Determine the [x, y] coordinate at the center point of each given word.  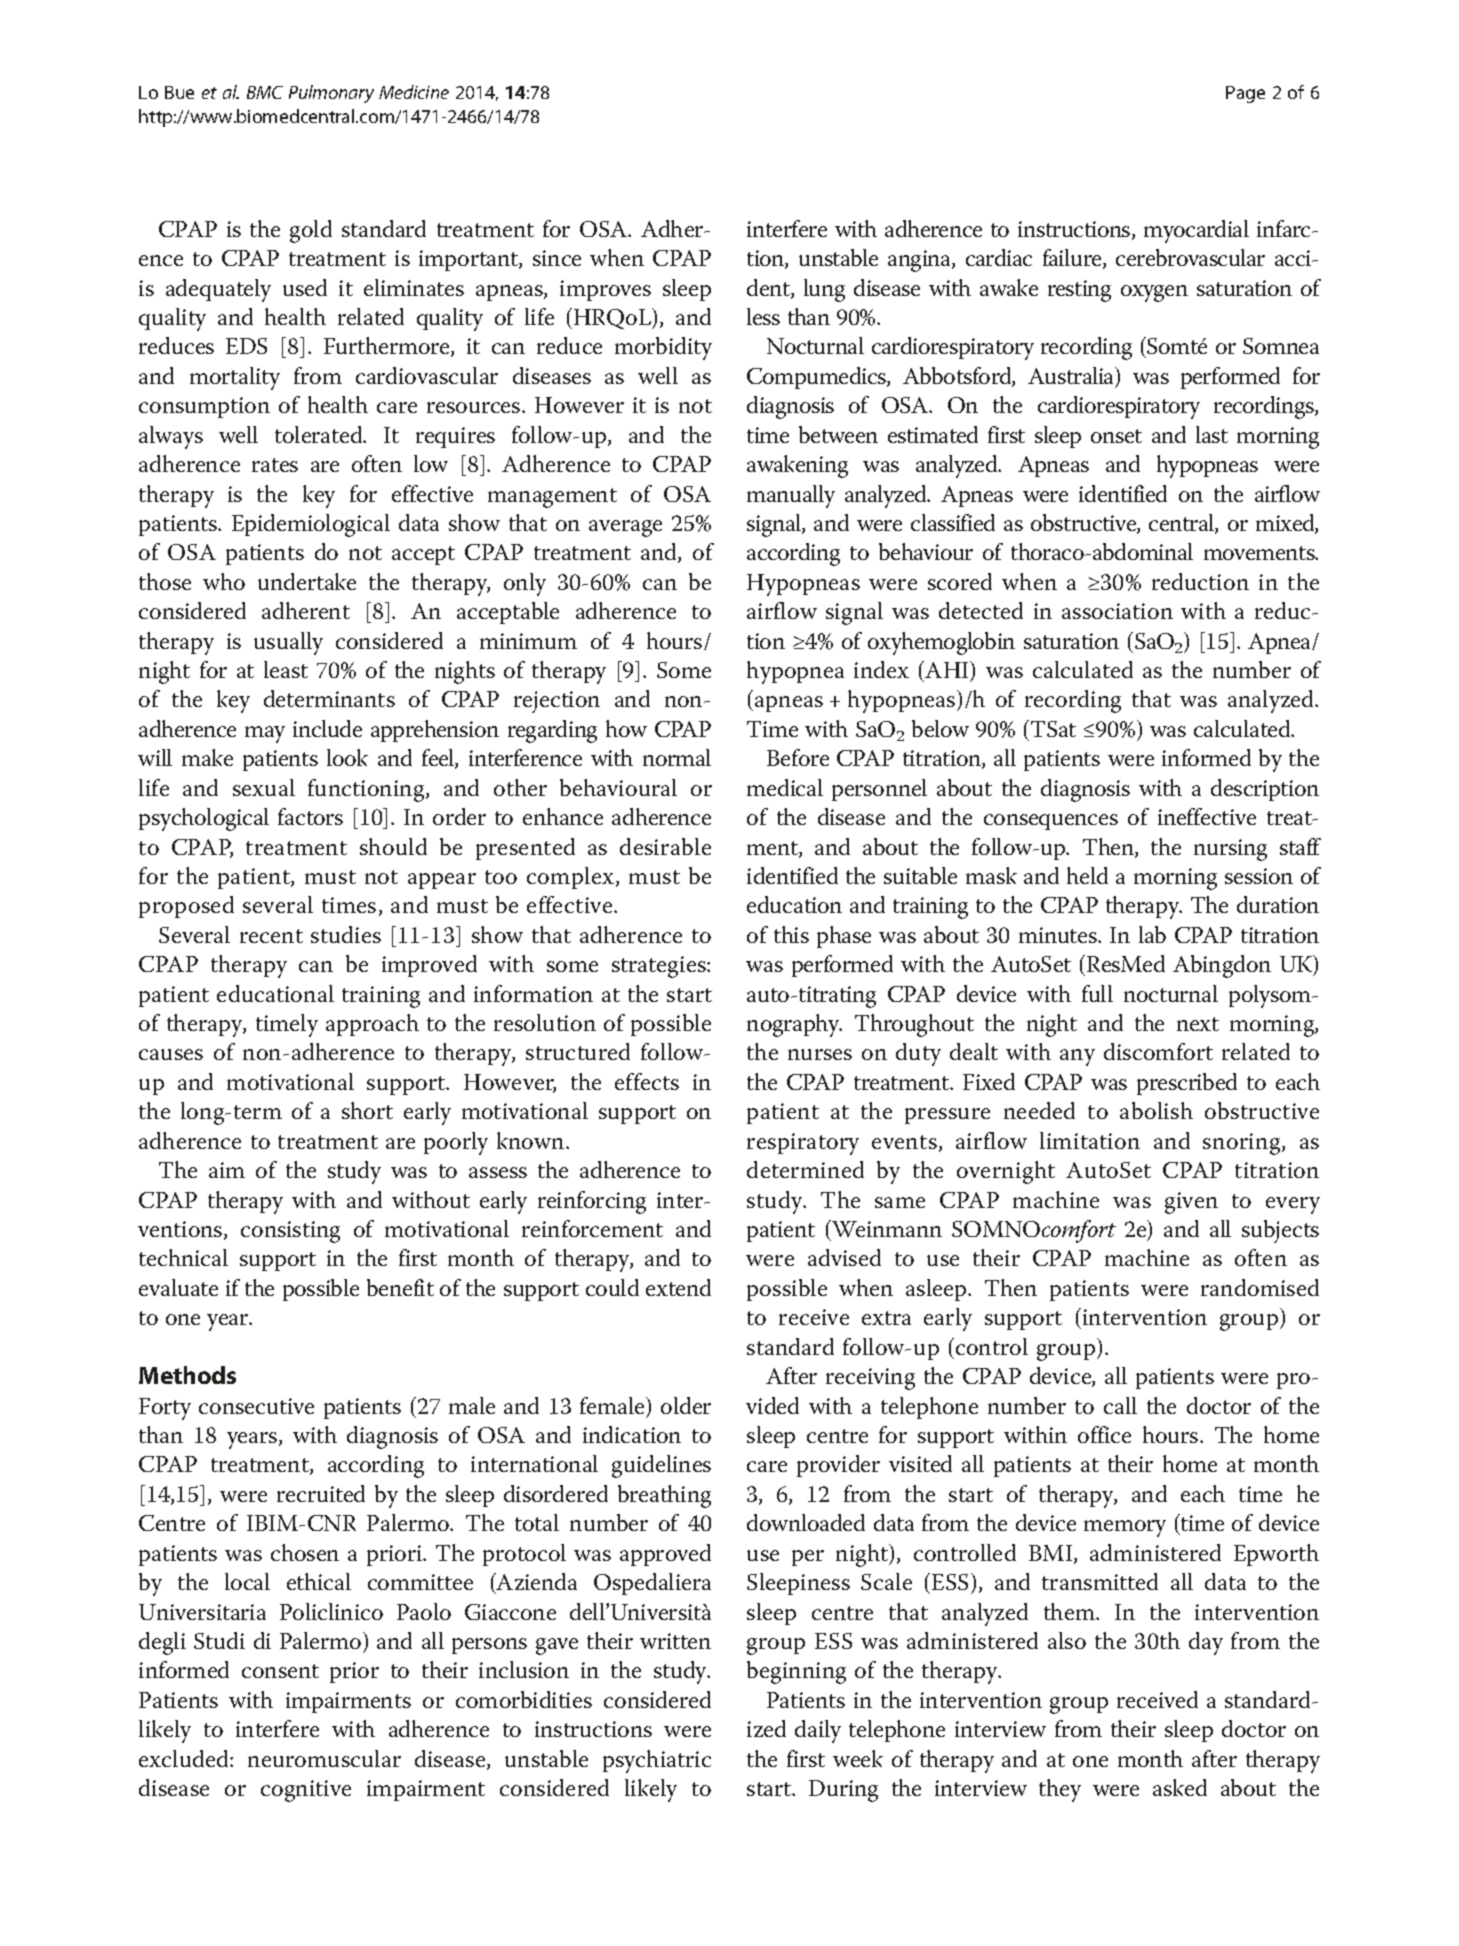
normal [677, 757]
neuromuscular [324, 1758]
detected [981, 610]
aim [227, 1170]
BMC [265, 92]
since [557, 258]
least [286, 669]
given [1191, 1203]
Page [1245, 94]
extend [678, 1287]
